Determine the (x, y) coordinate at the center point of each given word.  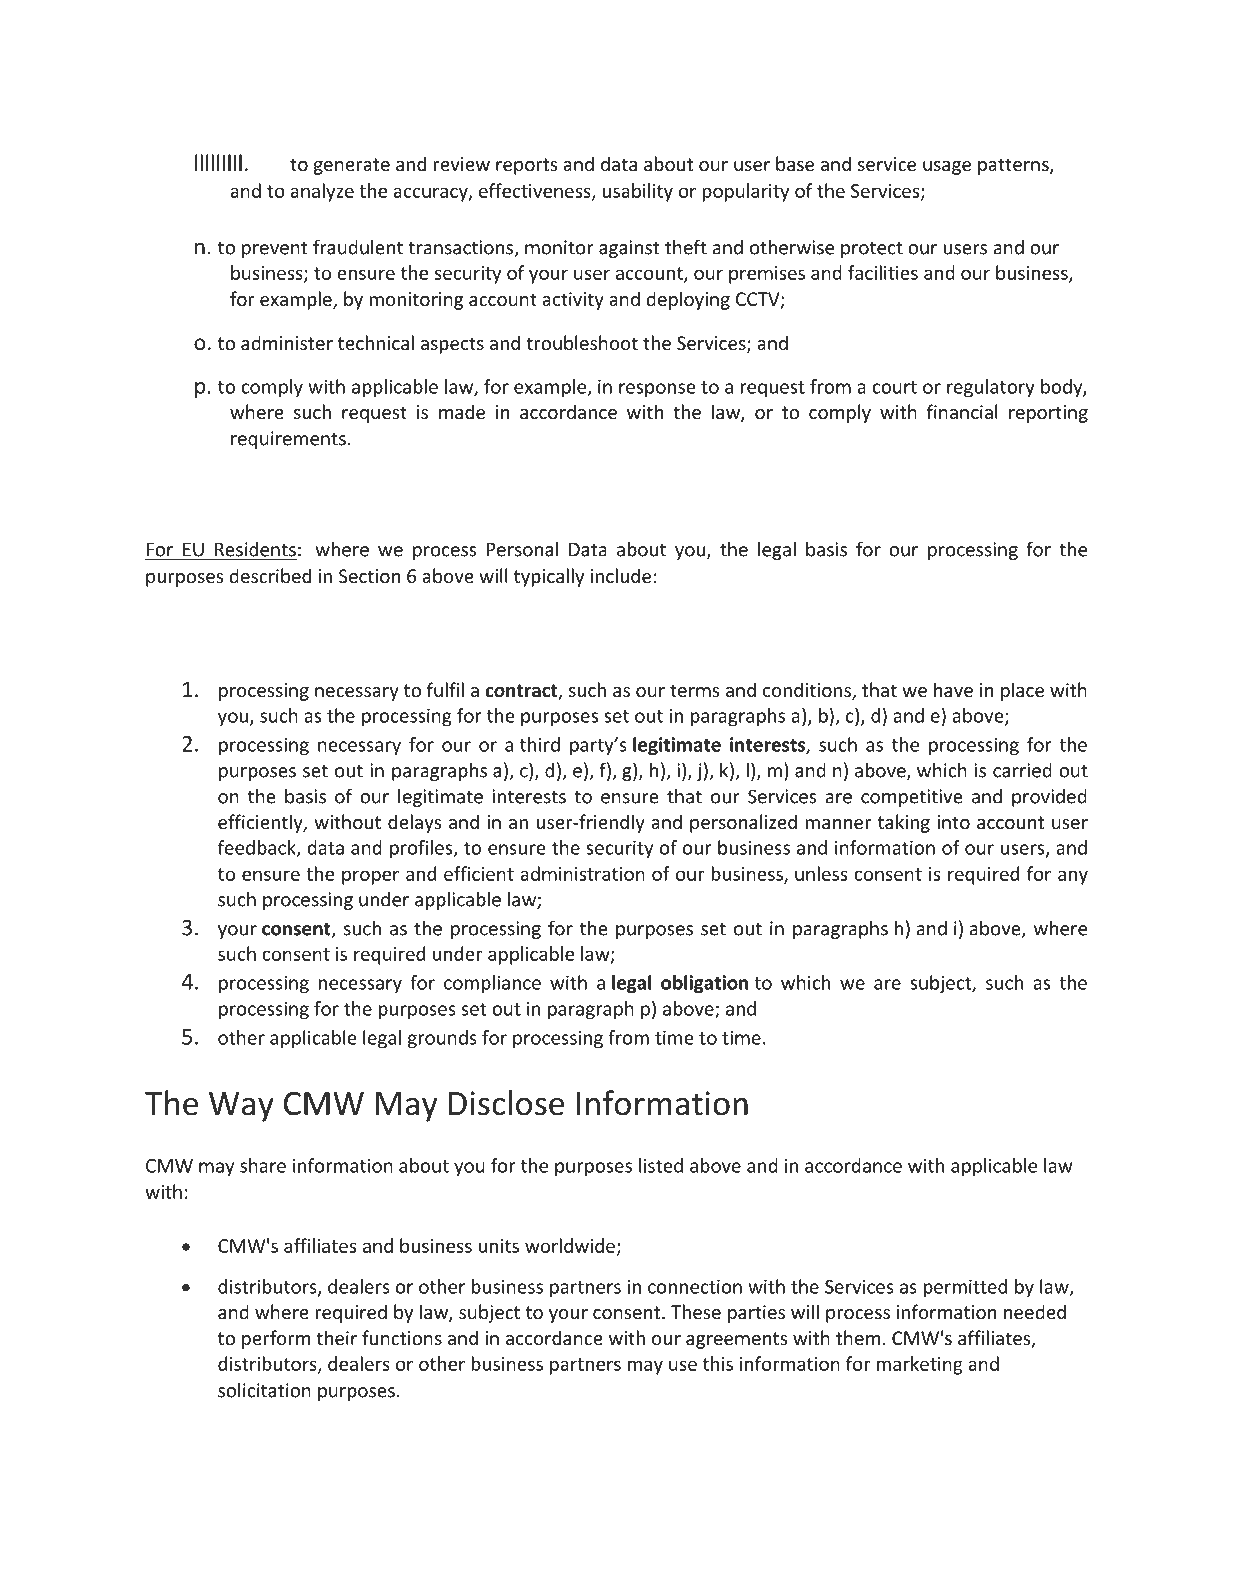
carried (1022, 770)
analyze (322, 192)
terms (694, 690)
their (336, 1337)
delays (414, 823)
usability (637, 192)
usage (947, 168)
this (718, 1363)
